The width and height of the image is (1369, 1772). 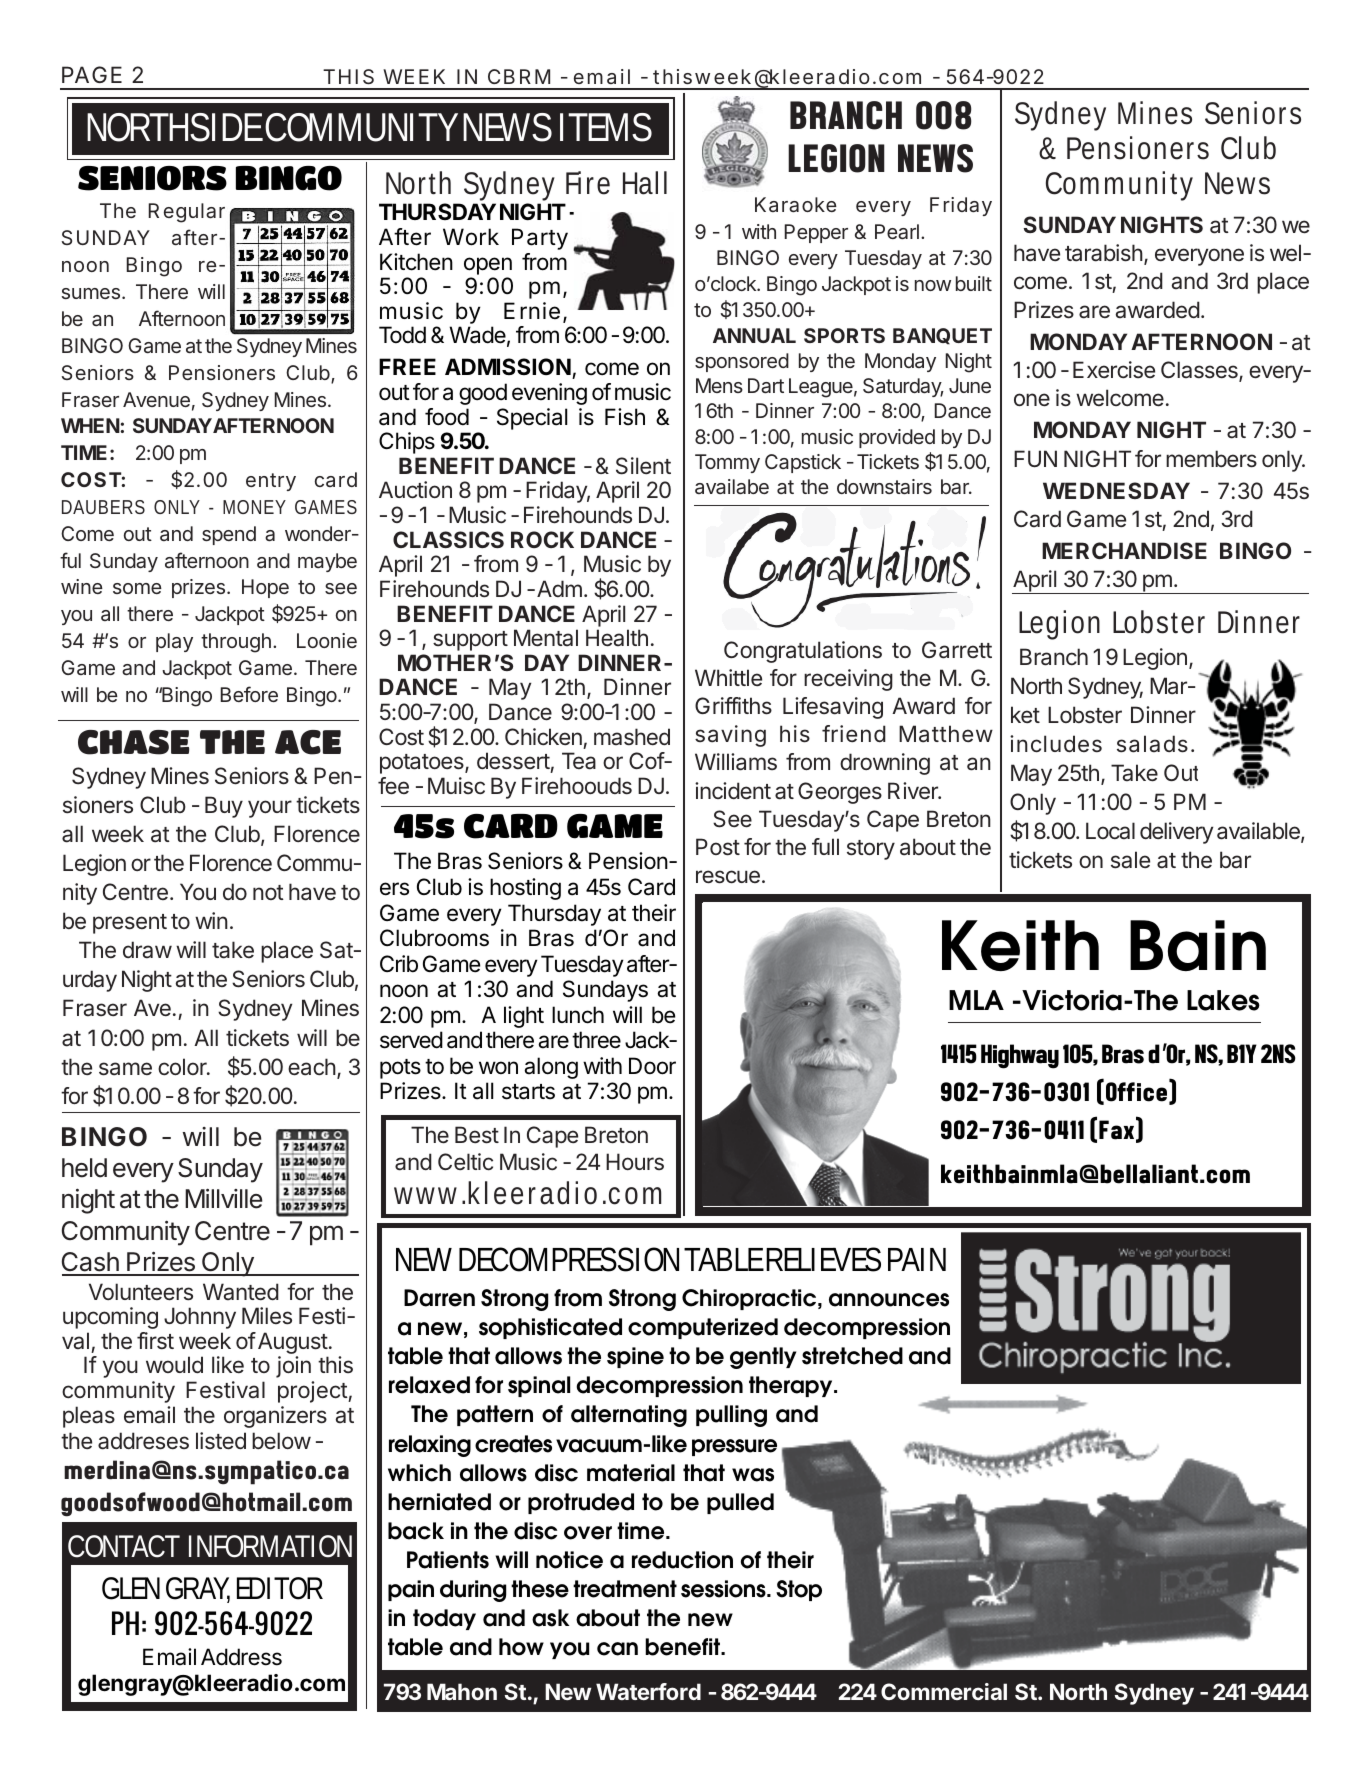 I want to click on Regular, so click(x=187, y=213).
